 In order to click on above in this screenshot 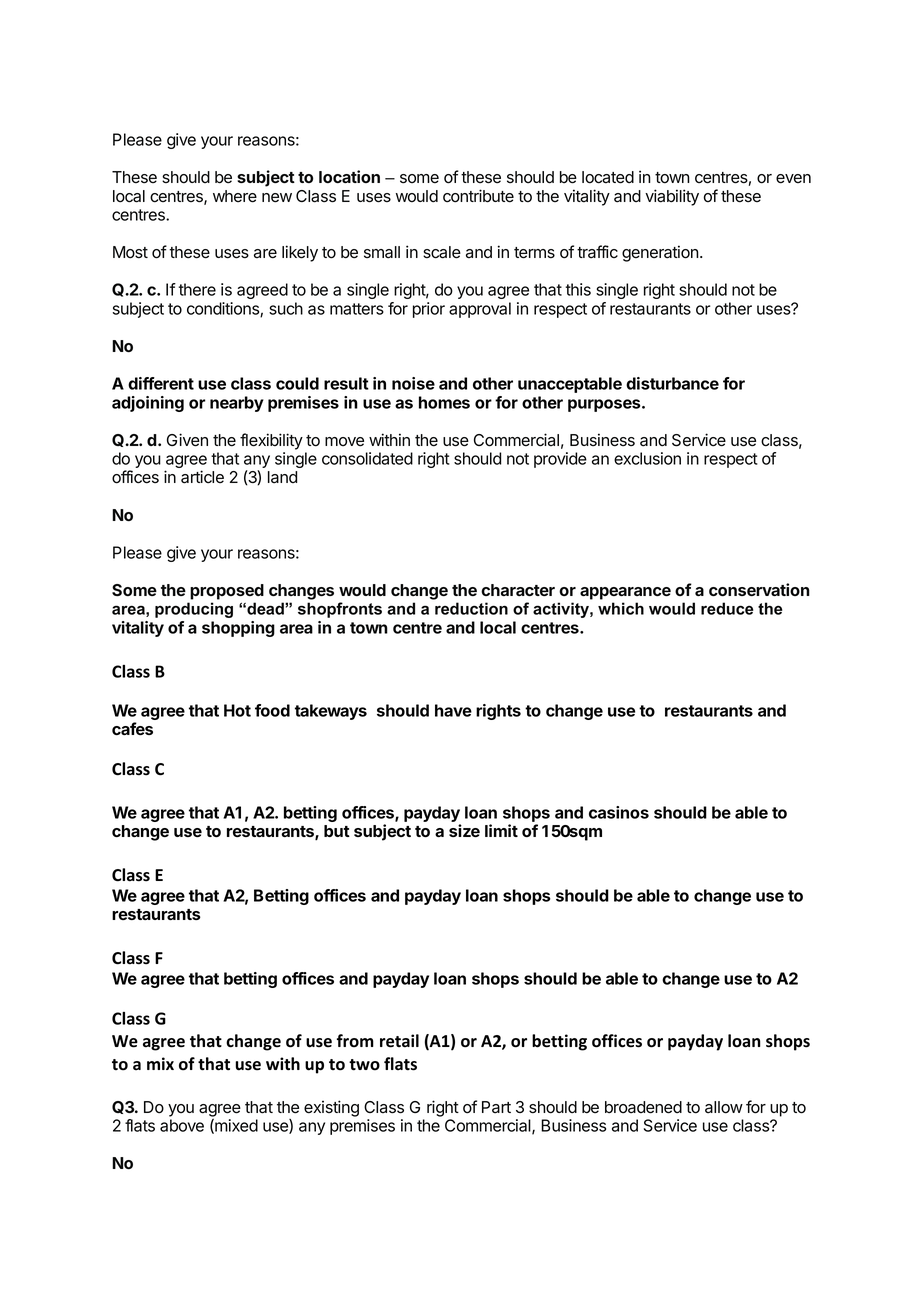, I will do `click(182, 1125)`.
